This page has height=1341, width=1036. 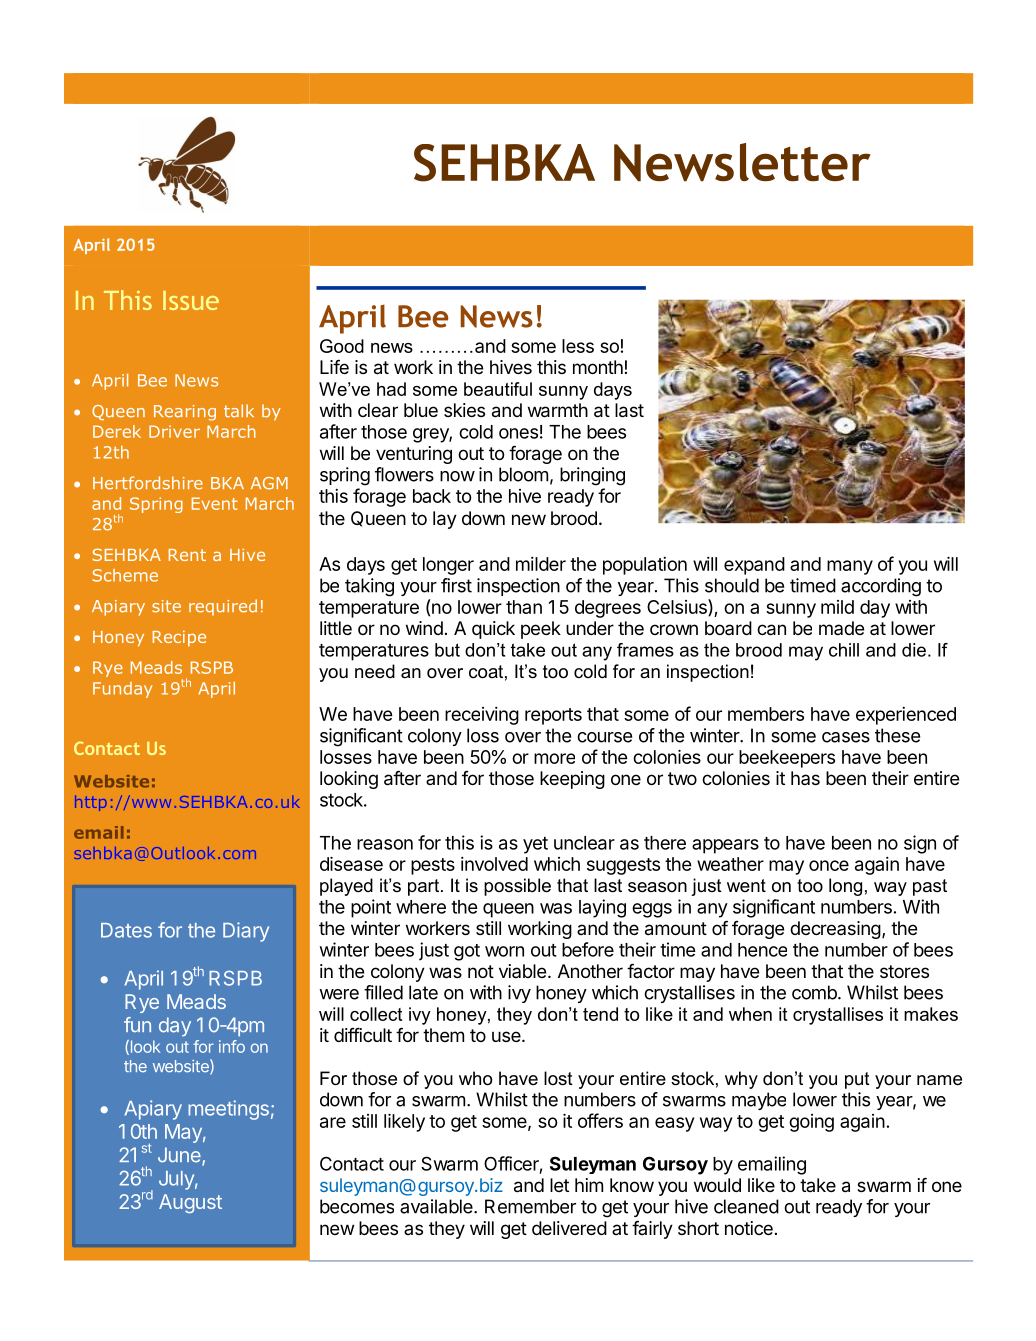 What do you see at coordinates (578, 346) in the page?
I see `less` at bounding box center [578, 346].
